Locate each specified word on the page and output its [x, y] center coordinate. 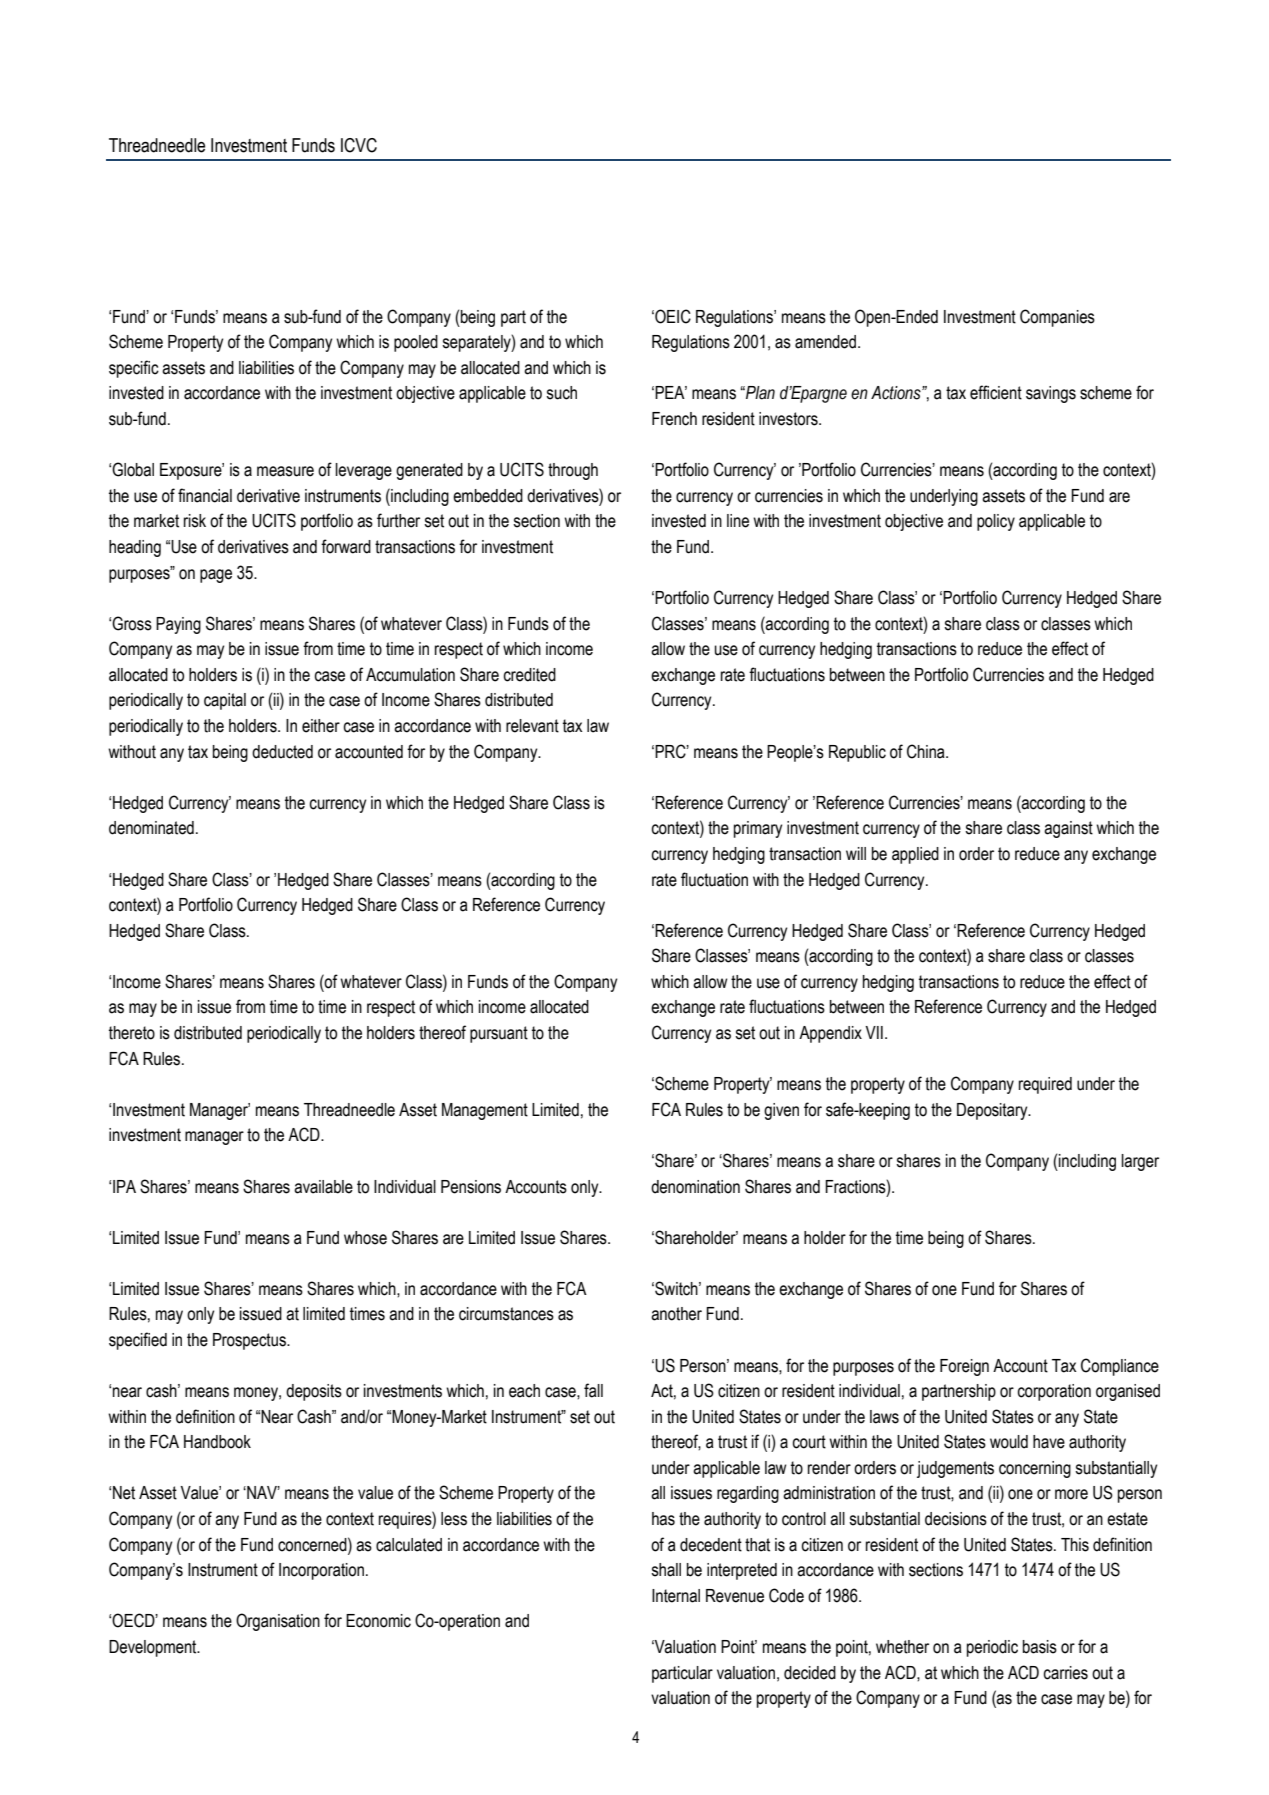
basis [1040, 1647]
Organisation [278, 1622]
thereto [132, 1033]
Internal [676, 1596]
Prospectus [250, 1341]
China [927, 751]
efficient [996, 392]
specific [134, 369]
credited [529, 675]
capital [225, 701]
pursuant [499, 1034]
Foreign [964, 1367]
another [676, 1314]
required [1045, 1085]
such [561, 393]
